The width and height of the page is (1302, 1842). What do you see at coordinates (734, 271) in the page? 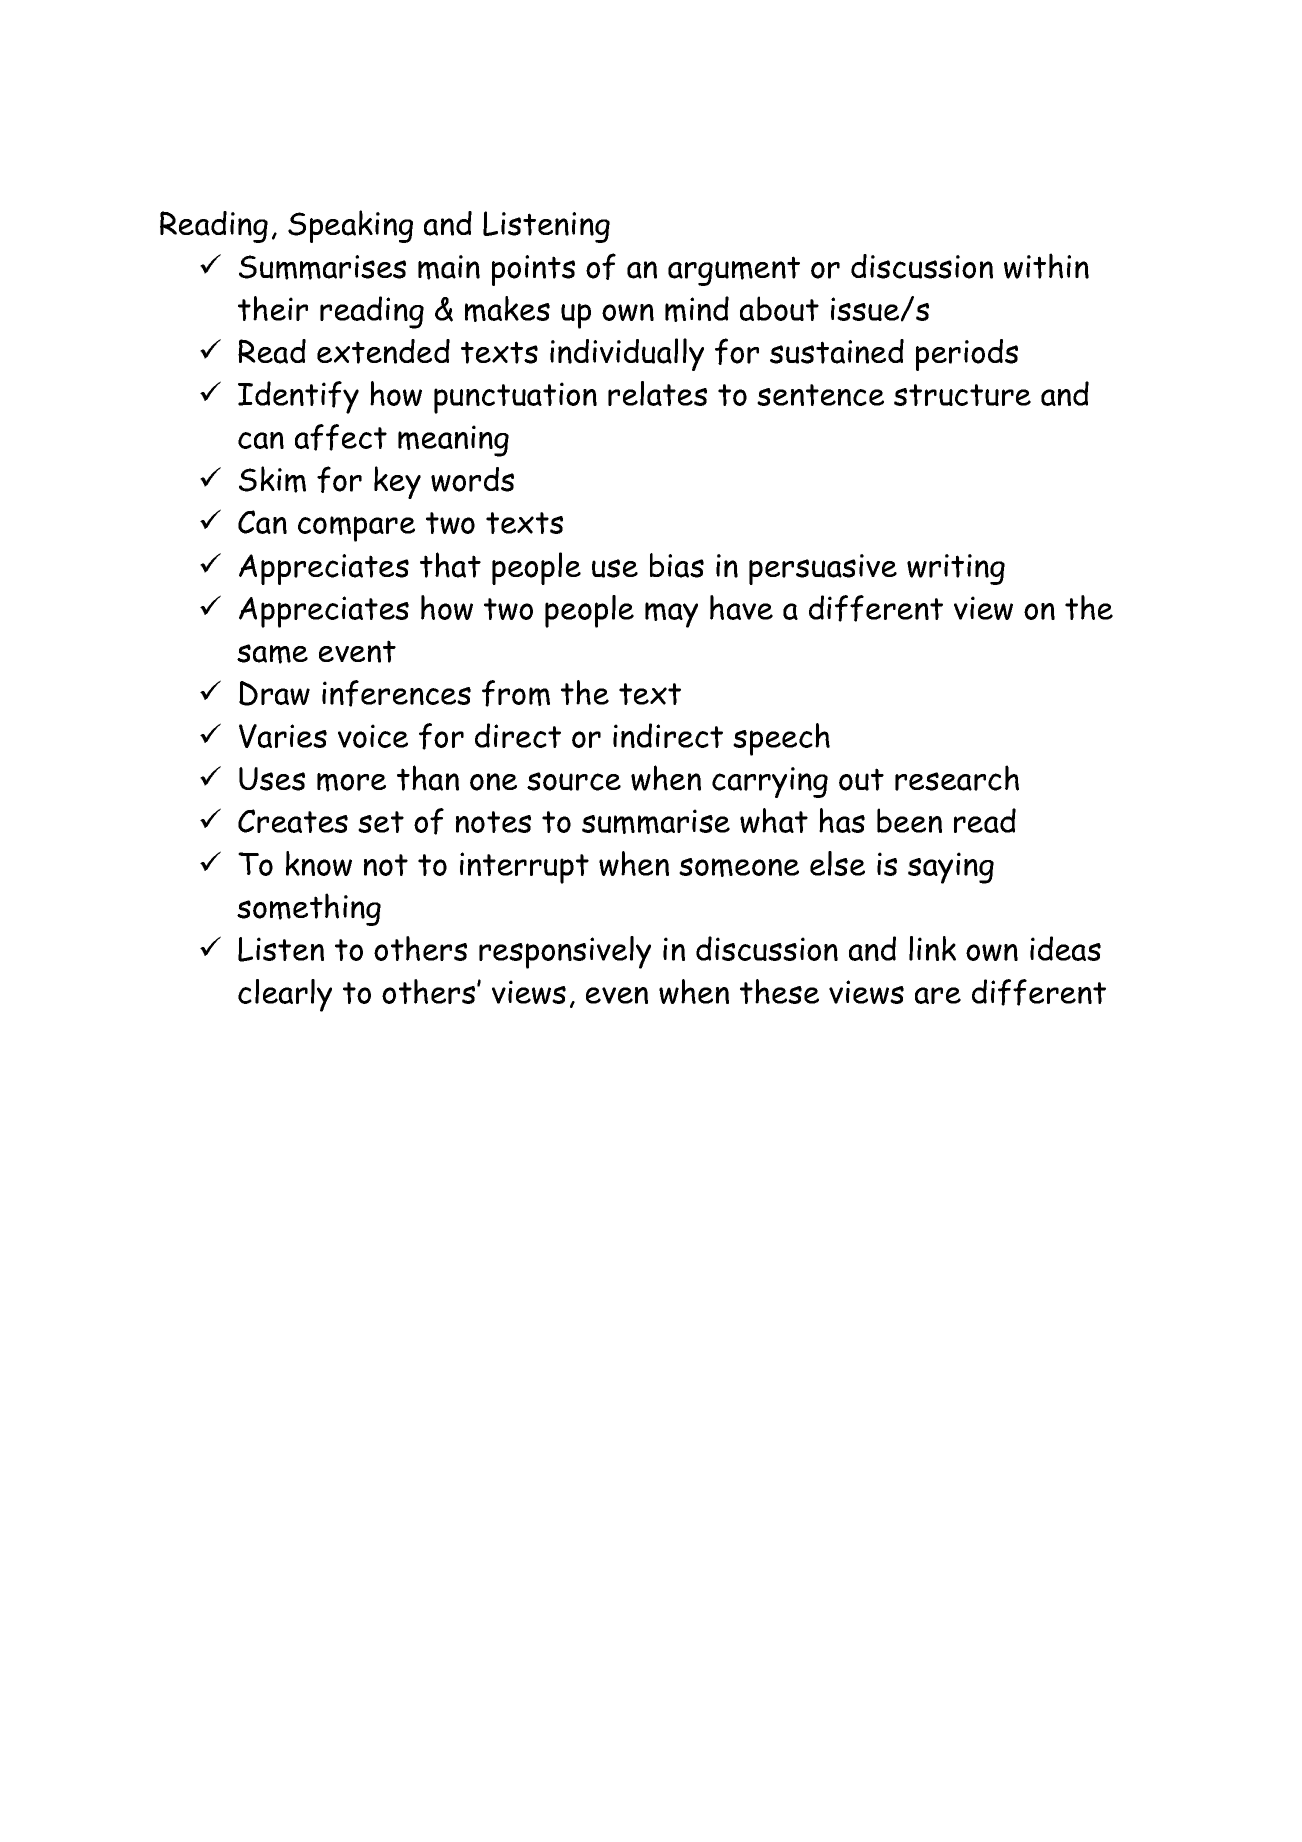
I see `argument` at bounding box center [734, 271].
